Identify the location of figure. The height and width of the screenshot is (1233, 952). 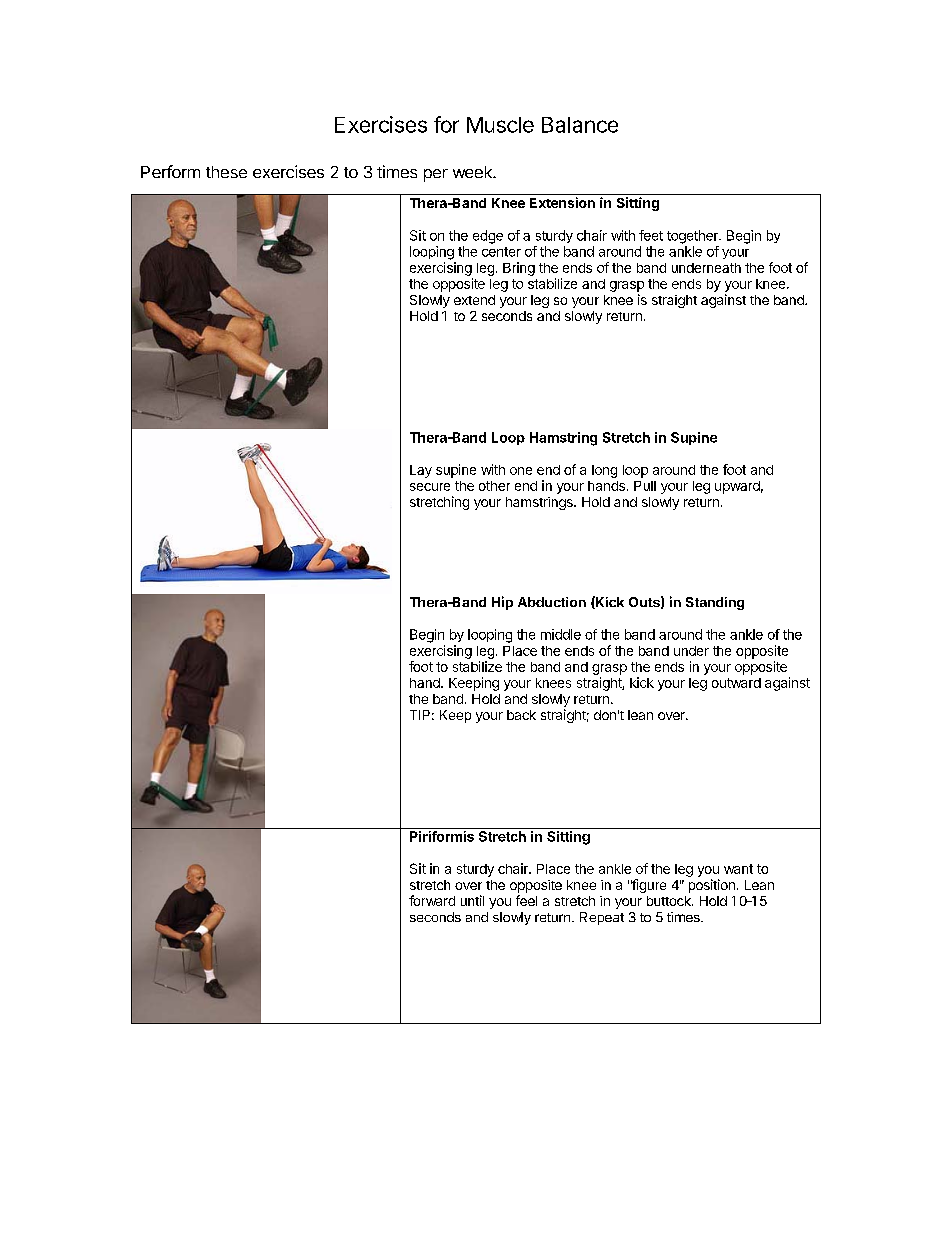
(648, 886).
